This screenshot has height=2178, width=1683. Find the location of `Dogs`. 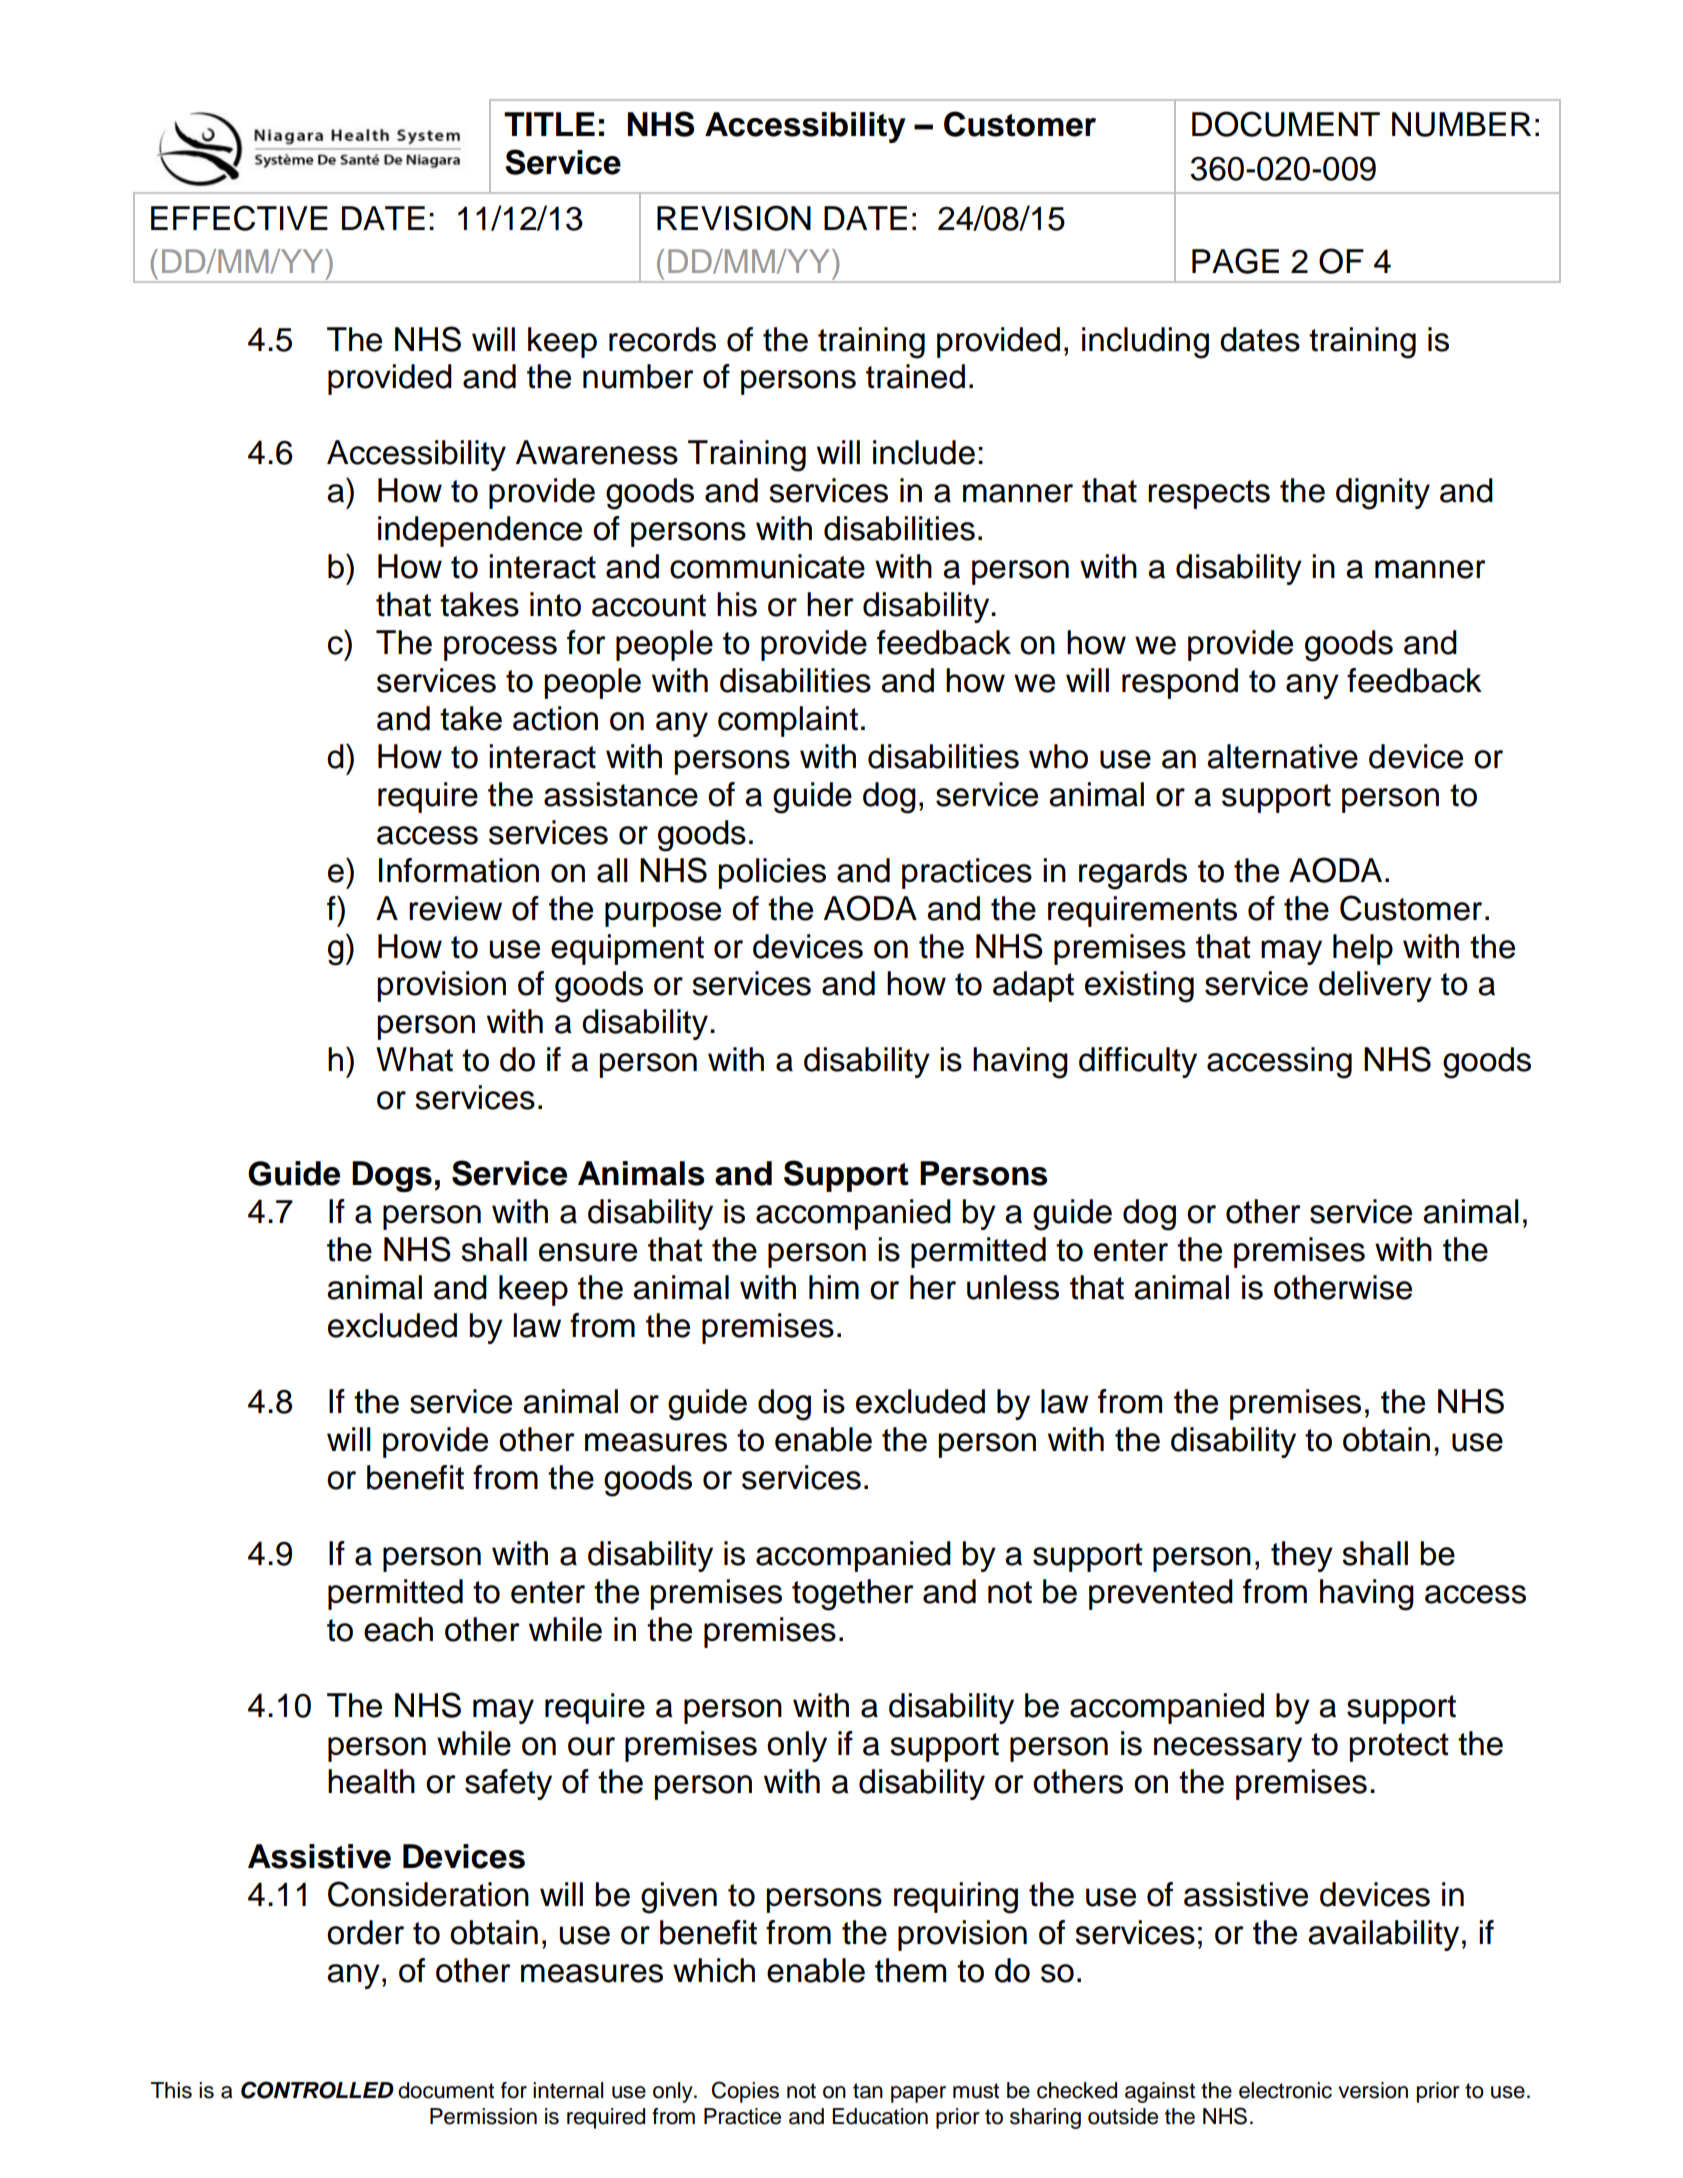

Dogs is located at coordinates (392, 1176).
